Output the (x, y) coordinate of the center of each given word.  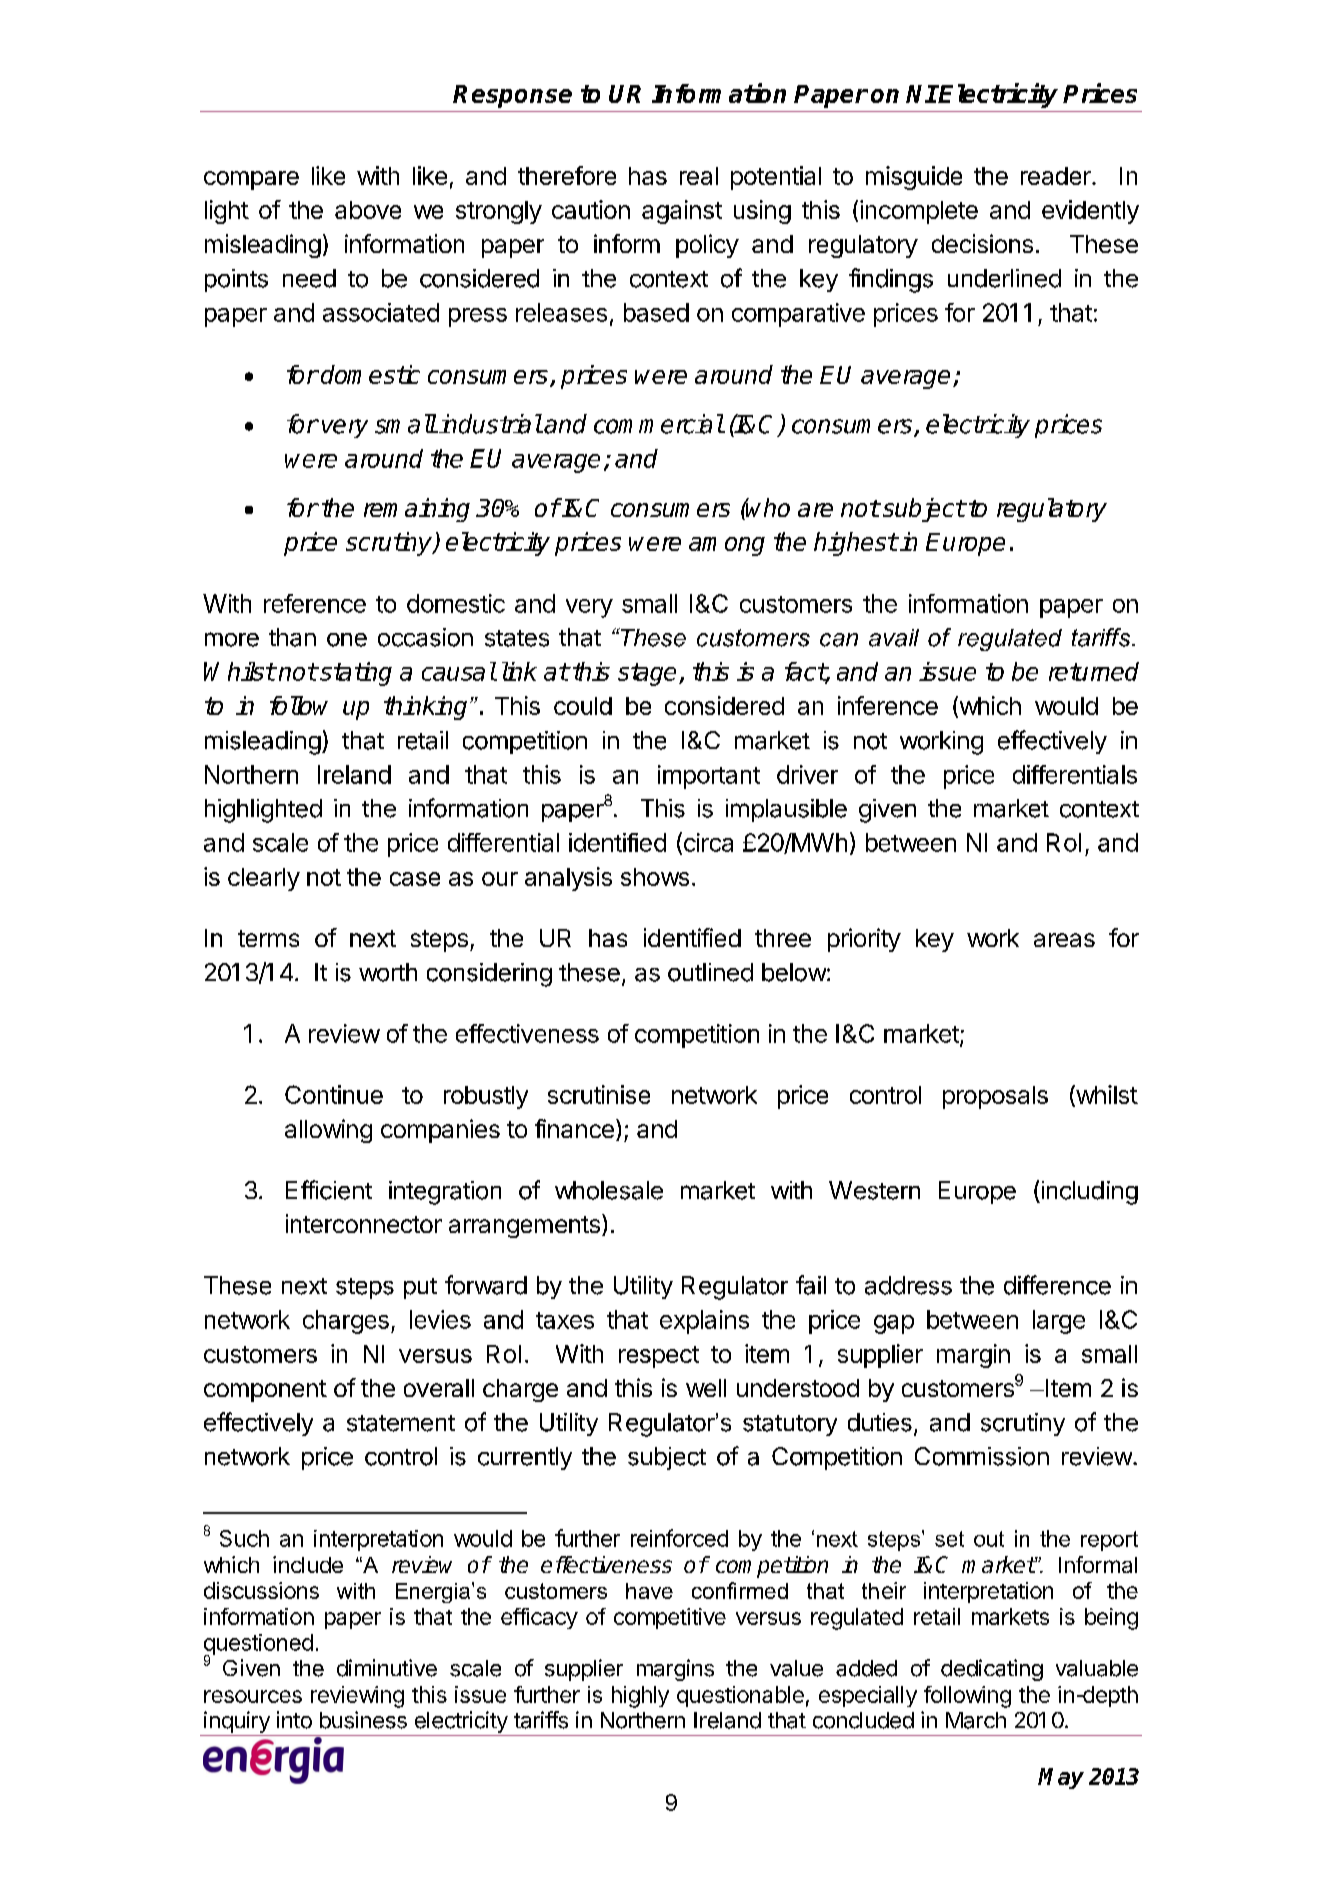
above (368, 210)
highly (640, 1697)
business (363, 1720)
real (699, 176)
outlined (710, 972)
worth (388, 972)
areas (1064, 940)
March (976, 1720)
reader (1057, 176)
